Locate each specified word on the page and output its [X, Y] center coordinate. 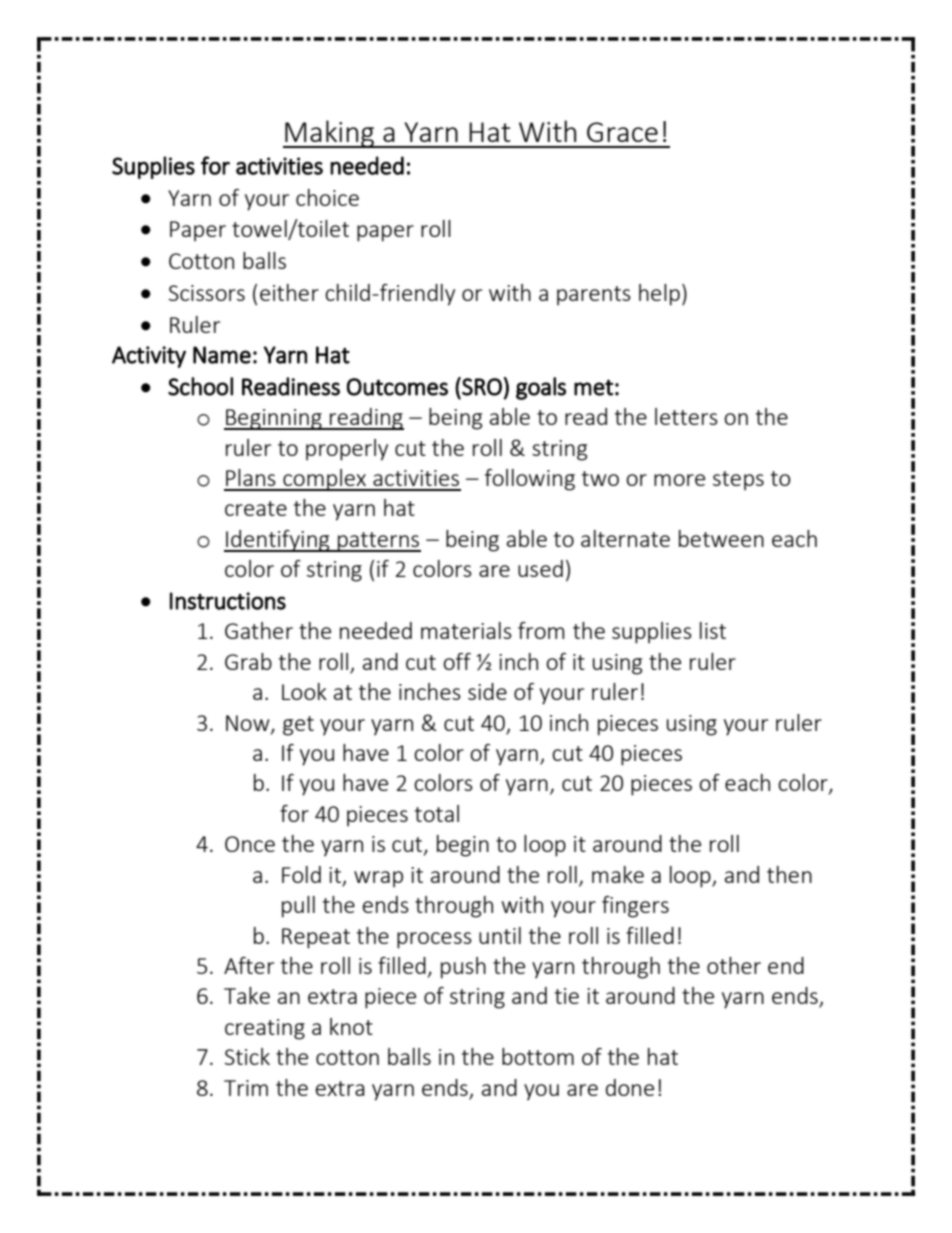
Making [330, 134]
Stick [247, 1056]
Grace [622, 132]
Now [249, 724]
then [789, 874]
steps [738, 481]
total [437, 813]
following [530, 480]
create [256, 508]
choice [327, 197]
